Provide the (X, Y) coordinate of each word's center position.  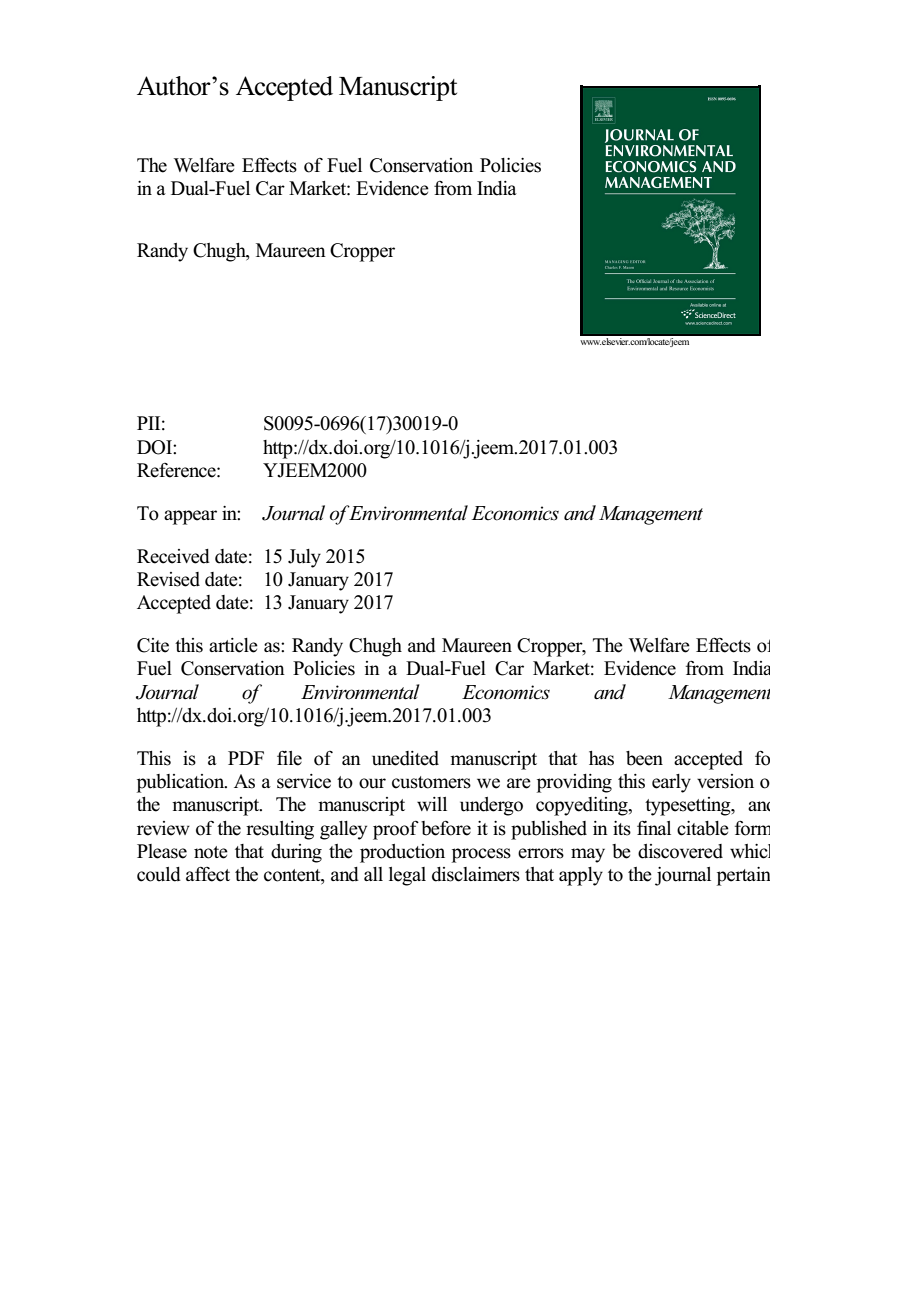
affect (208, 874)
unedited (405, 758)
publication (182, 783)
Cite (153, 645)
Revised (168, 579)
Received (173, 556)
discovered (680, 851)
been (644, 758)
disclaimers (476, 874)
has (601, 758)
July (304, 558)
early (671, 783)
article (233, 645)
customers (431, 782)
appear (190, 517)
